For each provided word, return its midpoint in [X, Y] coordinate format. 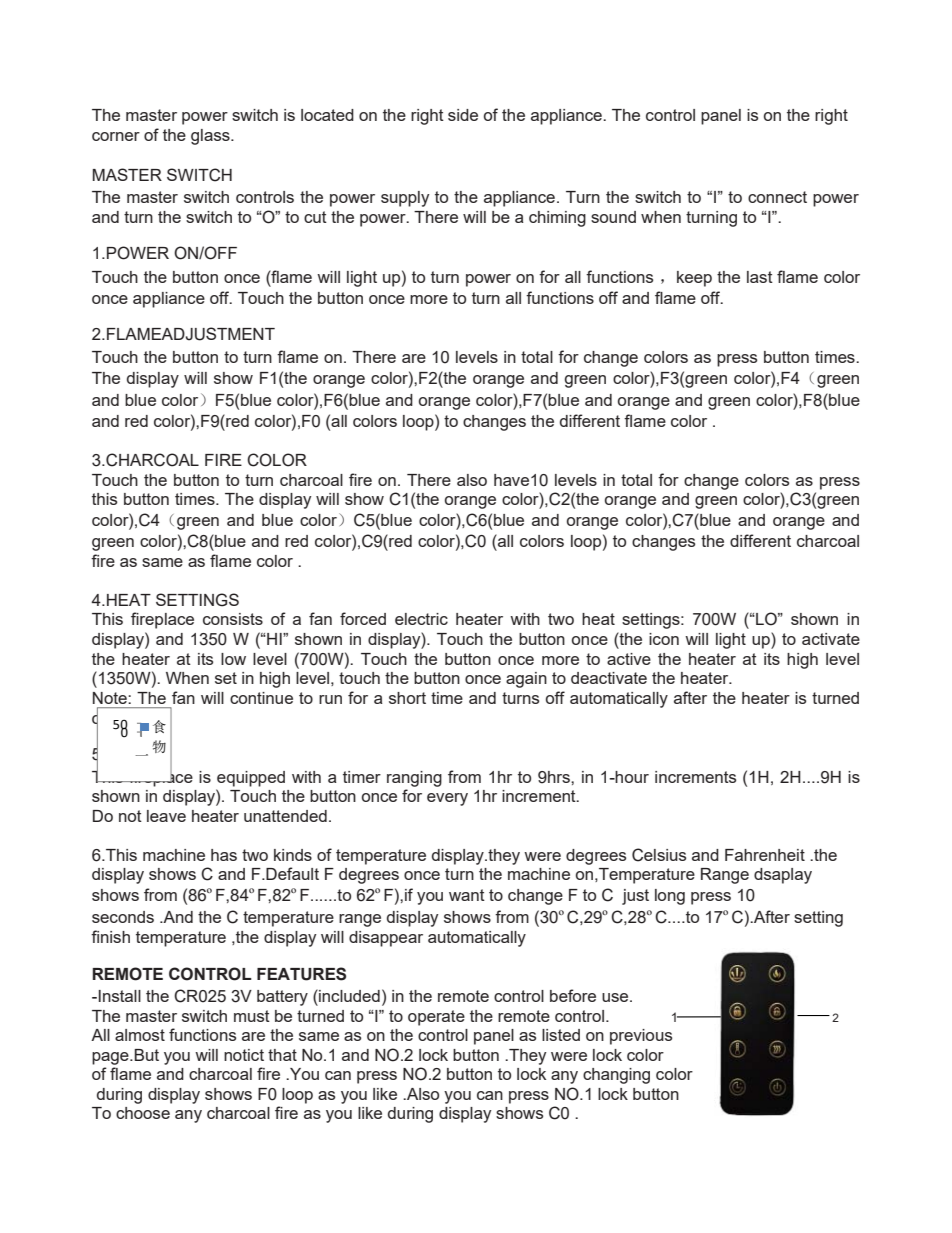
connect [777, 197]
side [463, 115]
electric [421, 619]
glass [211, 137]
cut [315, 217]
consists [233, 619]
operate [436, 1018]
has [224, 855]
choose [143, 1113]
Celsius [659, 855]
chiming [557, 219]
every [447, 799]
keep [694, 279]
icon [664, 639]
